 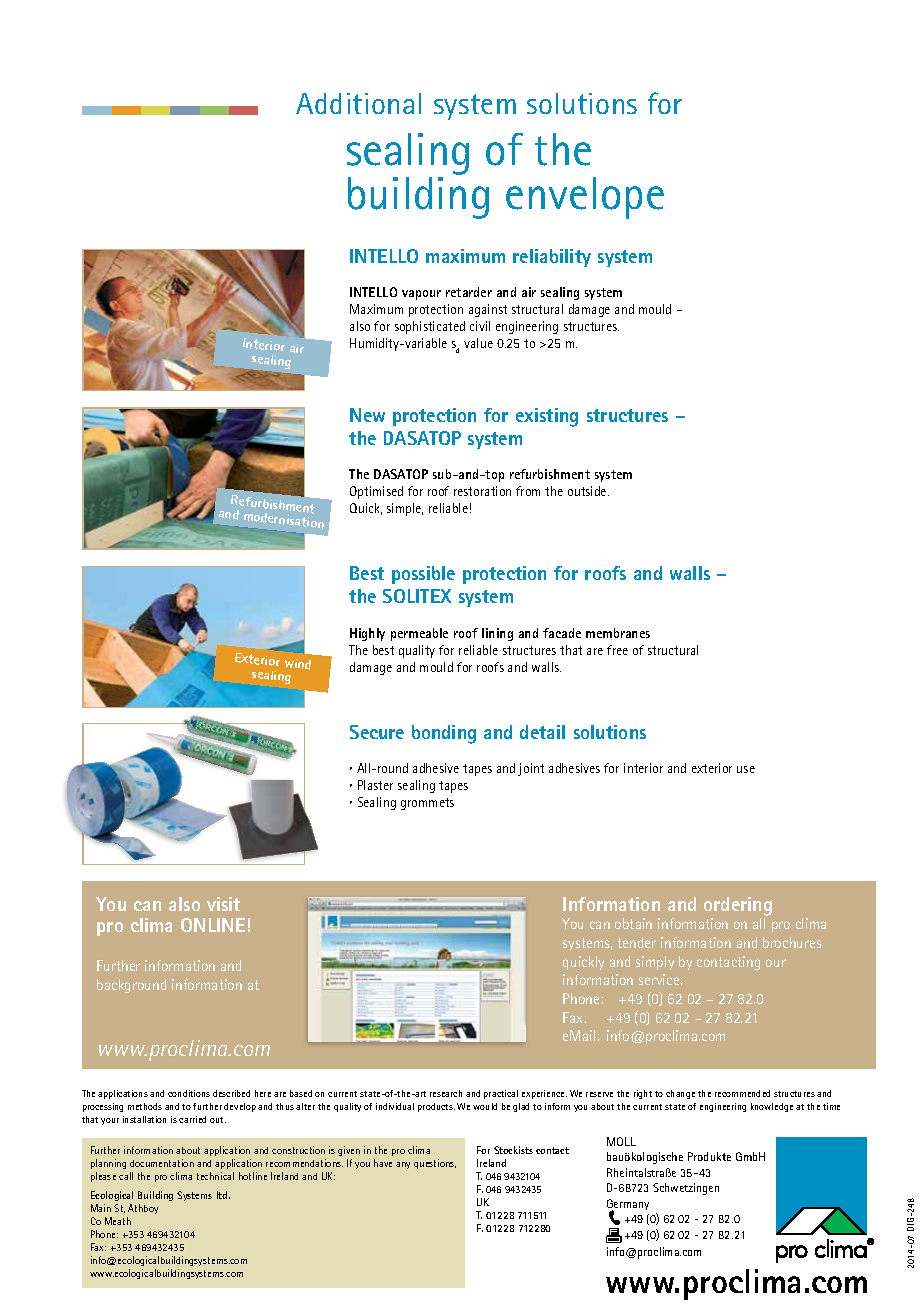 I want to click on technical, so click(x=215, y=1176).
